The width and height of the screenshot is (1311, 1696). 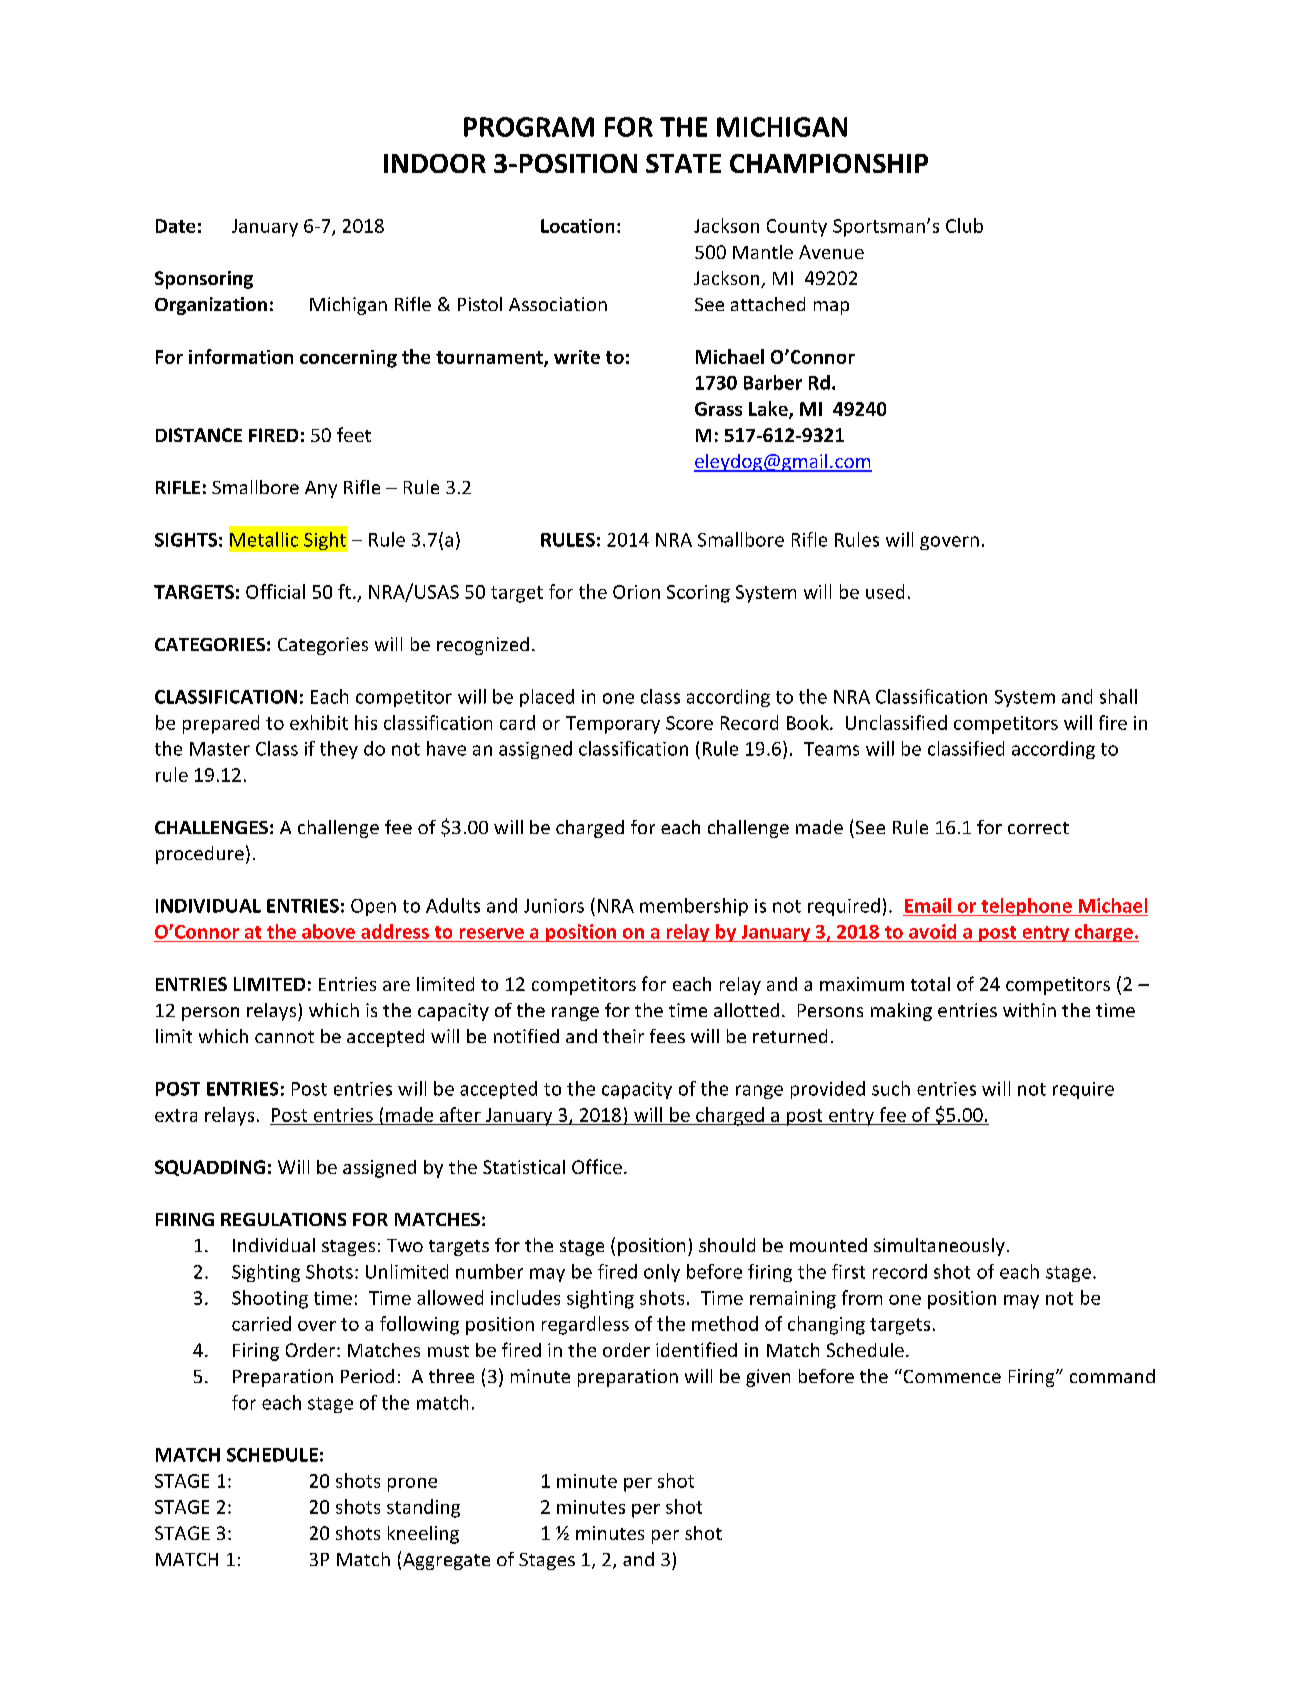 What do you see at coordinates (446, 1561) in the screenshot?
I see `Aggregate` at bounding box center [446, 1561].
